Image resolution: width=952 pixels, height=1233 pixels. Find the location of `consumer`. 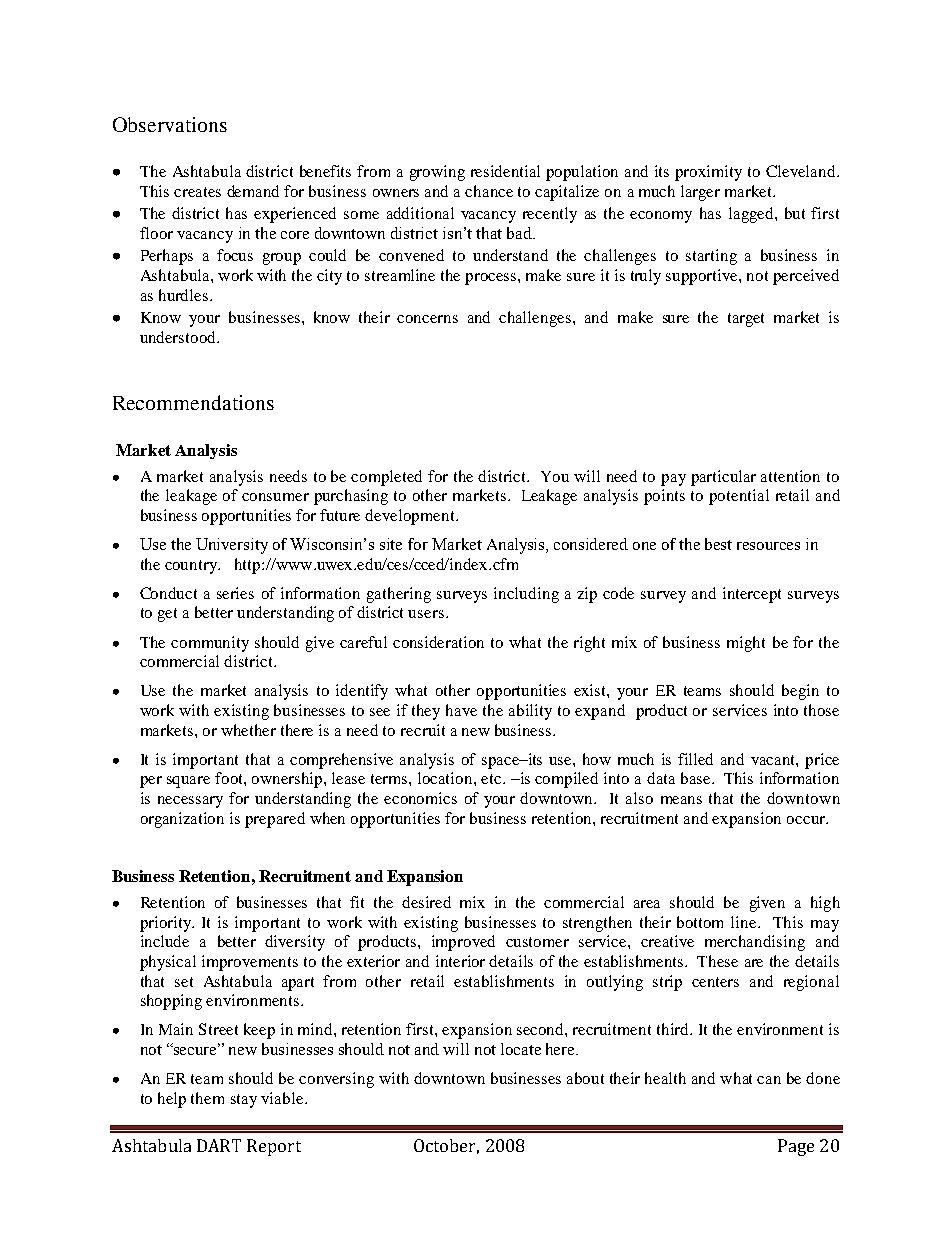

consumer is located at coordinates (275, 497).
